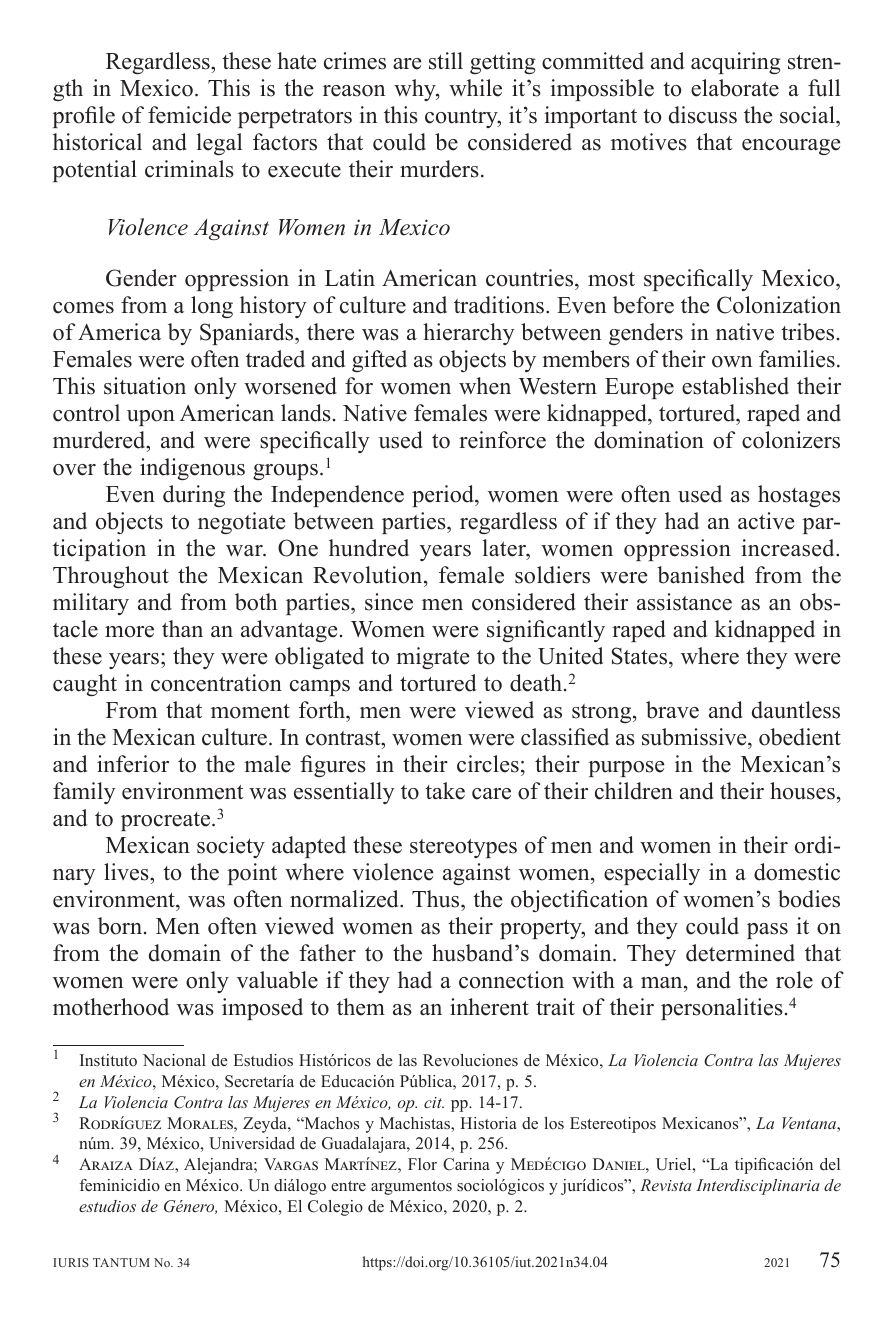 The height and width of the document is (1318, 896). What do you see at coordinates (791, 440) in the document?
I see `colonizers` at bounding box center [791, 440].
